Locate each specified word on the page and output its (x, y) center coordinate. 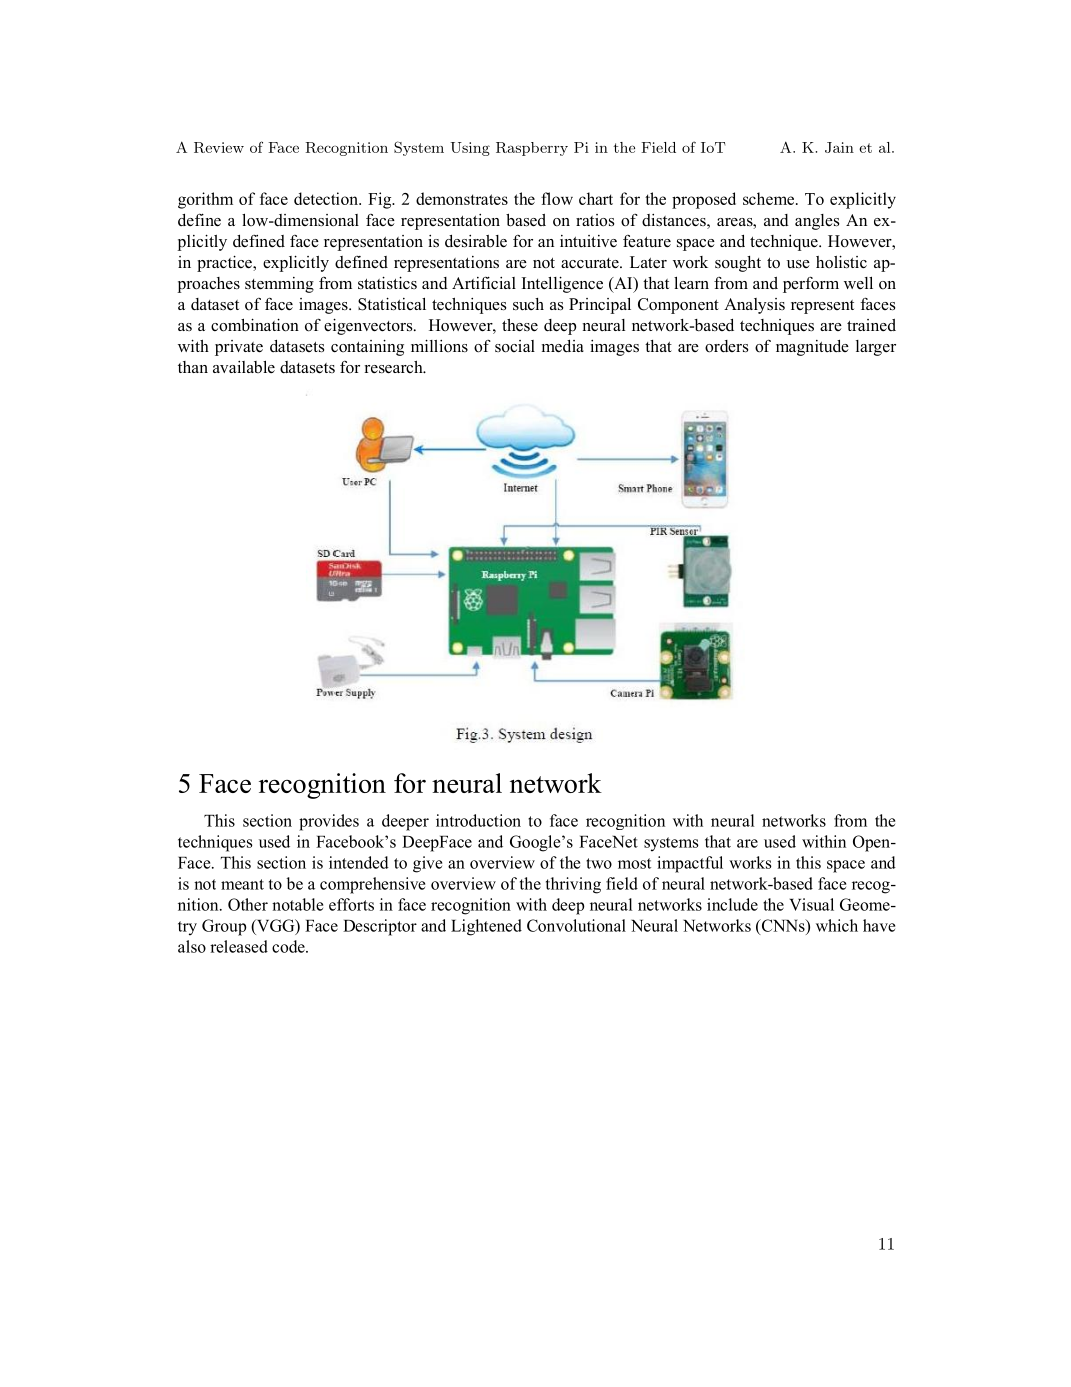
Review (219, 147)
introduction (478, 820)
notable (297, 904)
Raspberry (532, 149)
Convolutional (576, 925)
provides (329, 822)
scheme (770, 198)
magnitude (812, 348)
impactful (690, 864)
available (244, 367)
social (515, 346)
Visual (811, 904)
